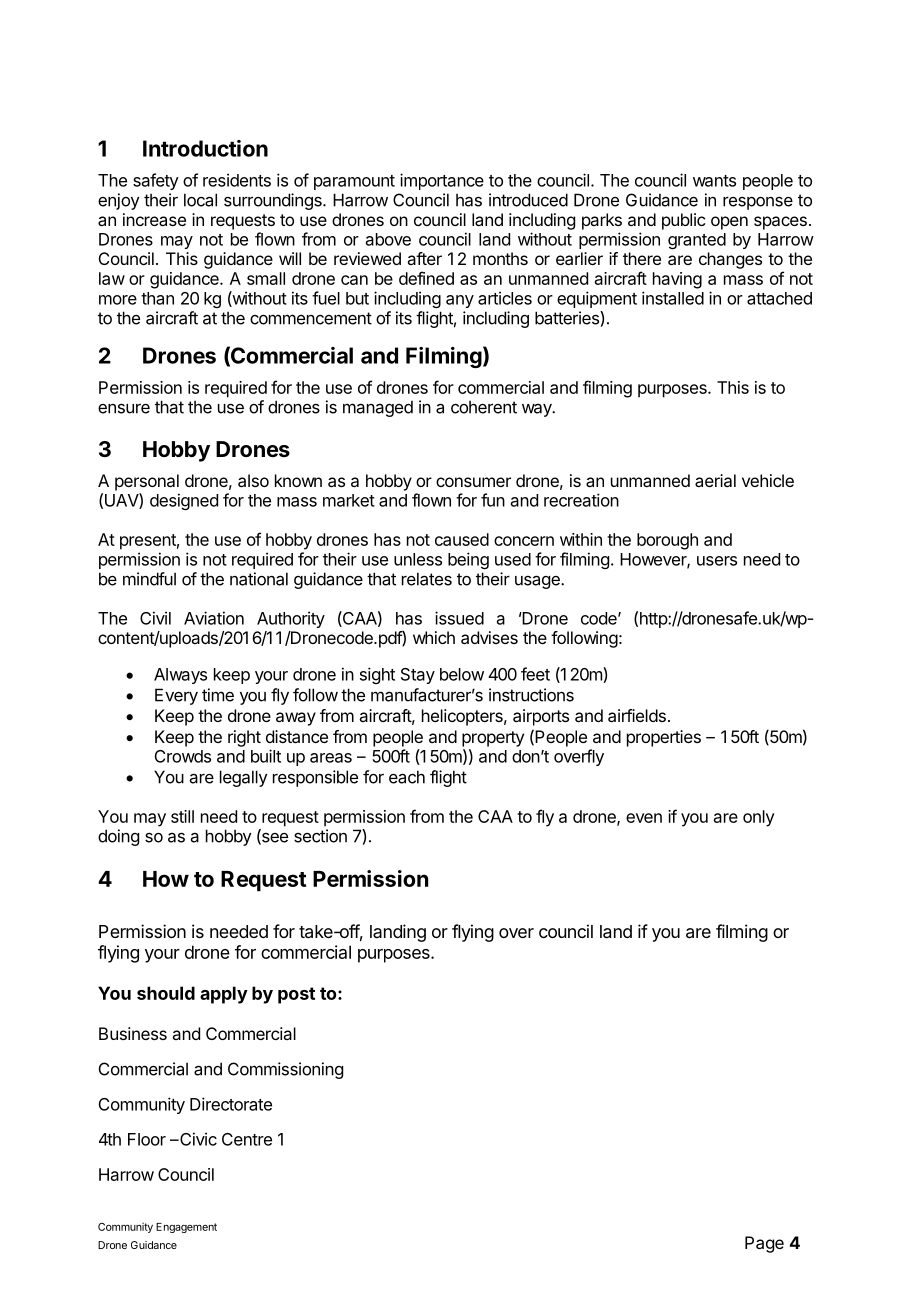  Describe the element at coordinates (644, 818) in the page. I see `even` at that location.
